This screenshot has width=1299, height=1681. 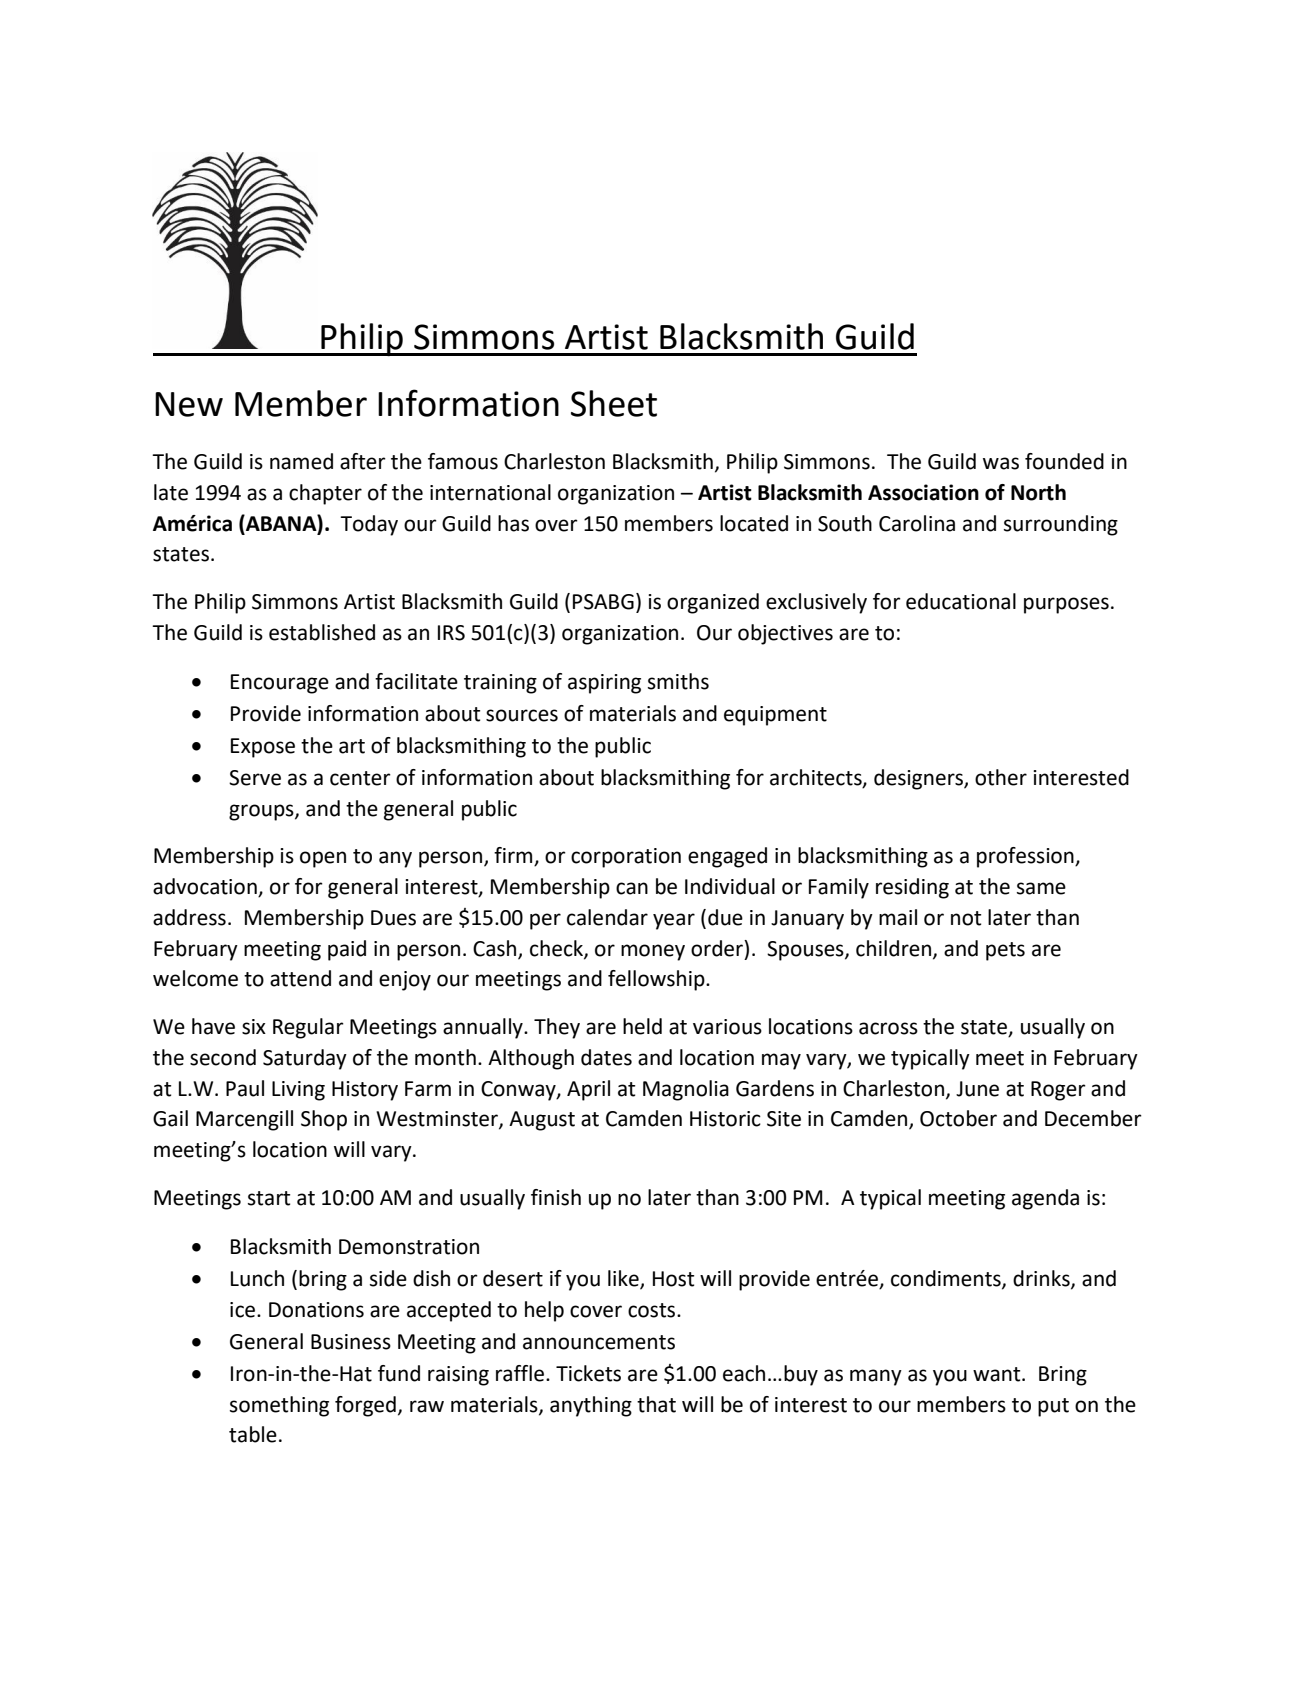 What do you see at coordinates (1026, 857) in the screenshot?
I see `profession` at bounding box center [1026, 857].
